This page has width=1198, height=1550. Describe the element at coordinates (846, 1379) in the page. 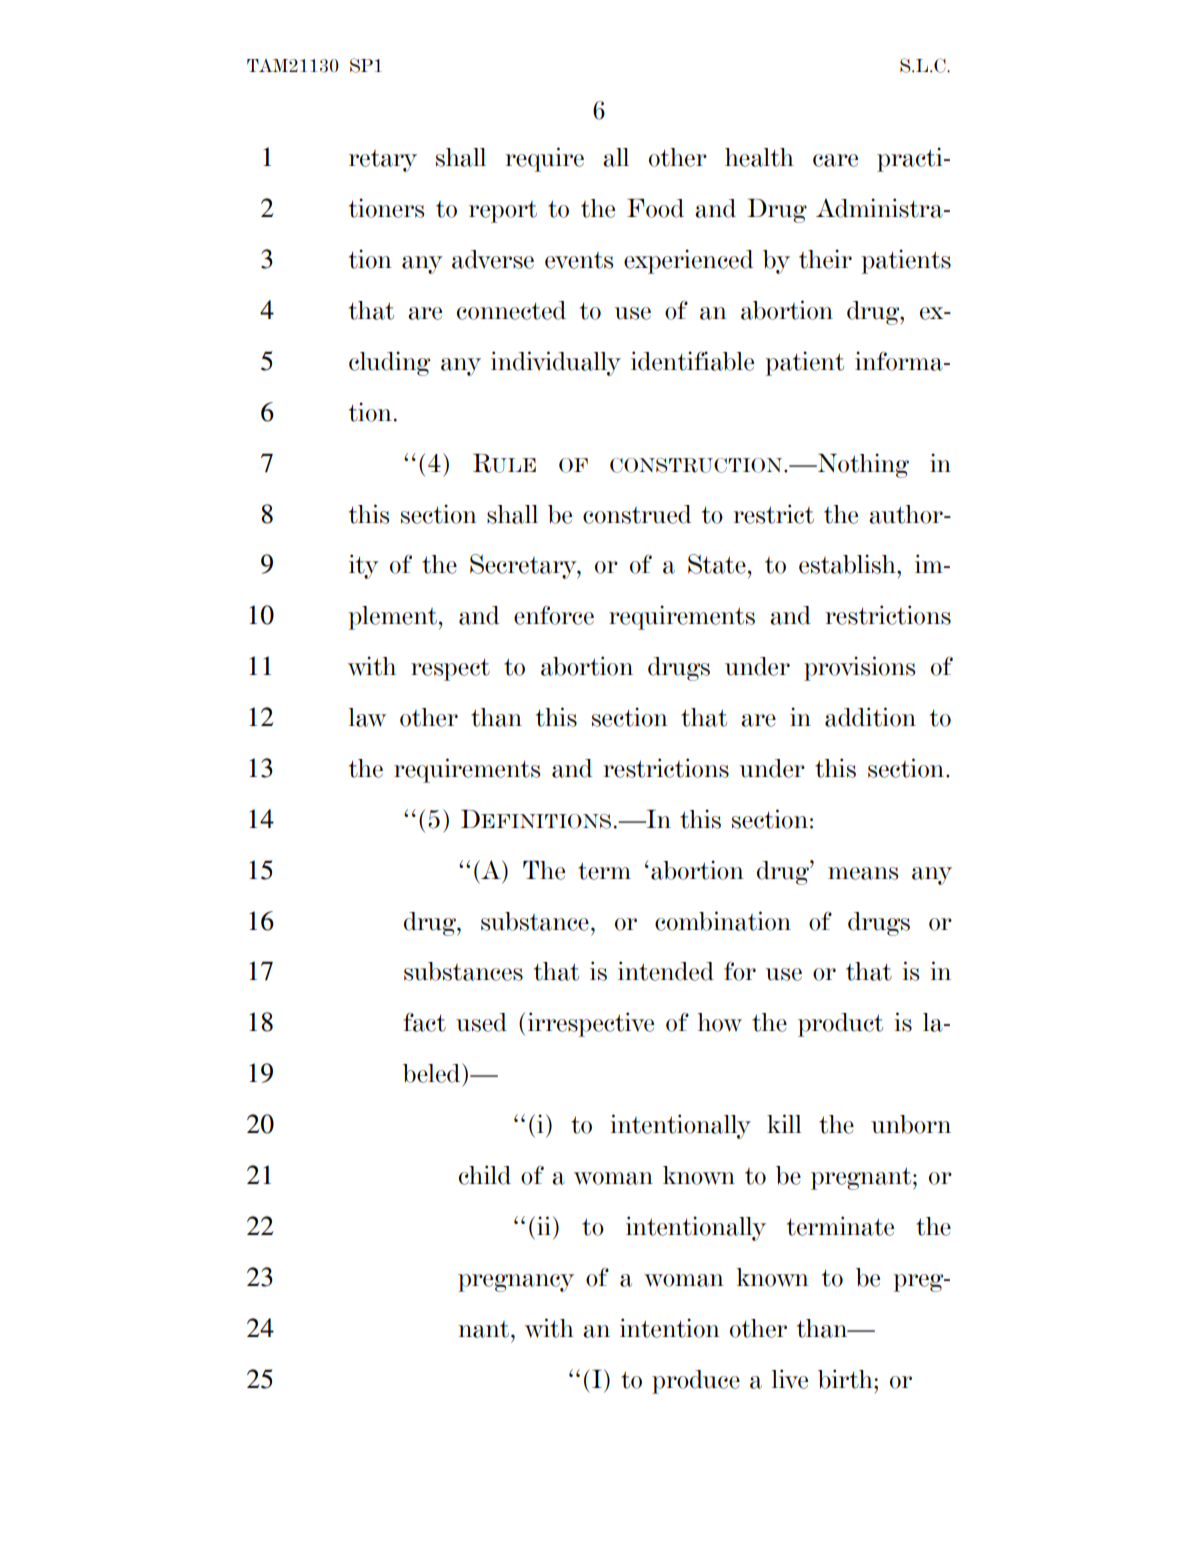

I see `birth` at that location.
